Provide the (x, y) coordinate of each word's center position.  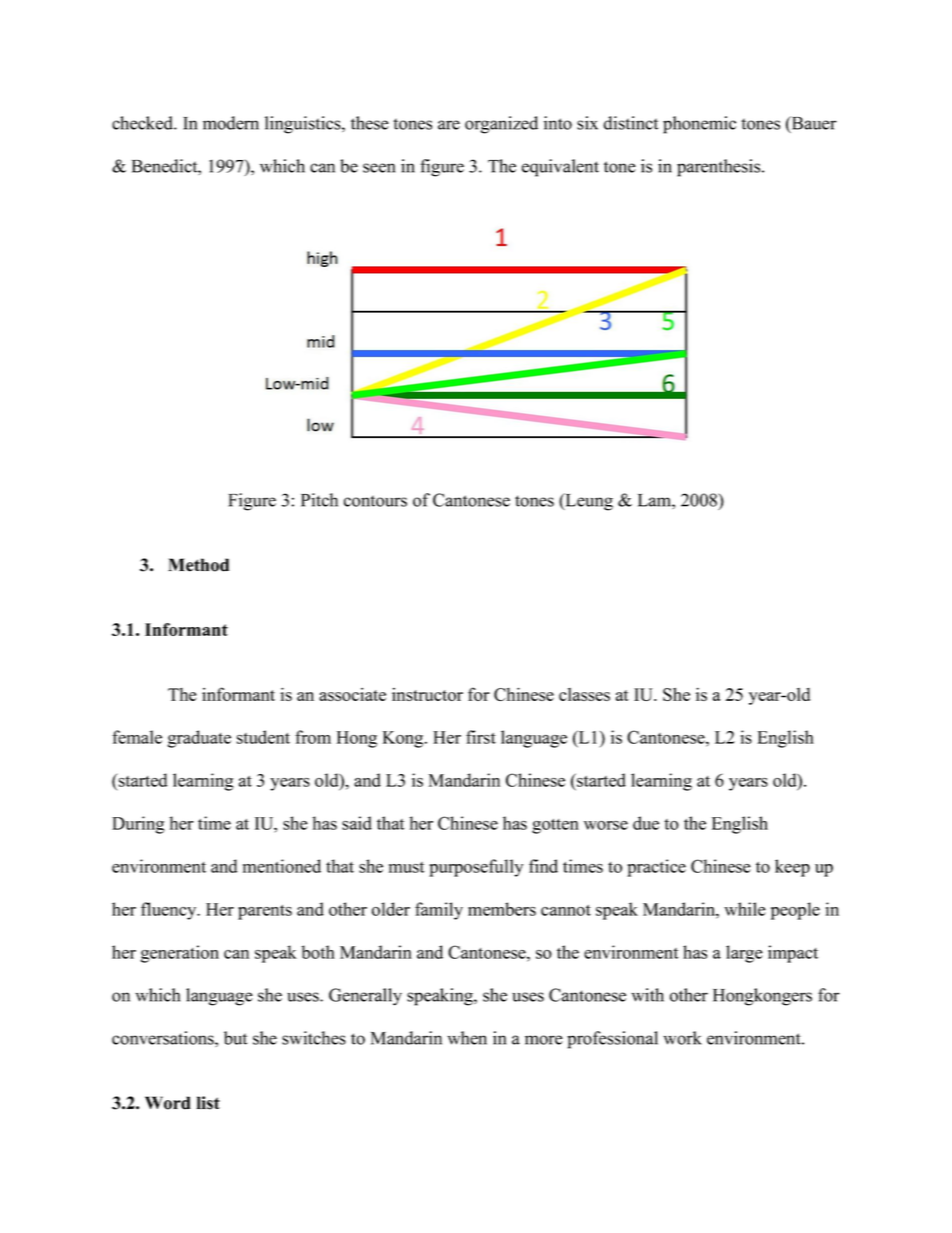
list (208, 1103)
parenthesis (720, 168)
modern (231, 123)
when (467, 1038)
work (682, 1038)
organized (501, 125)
